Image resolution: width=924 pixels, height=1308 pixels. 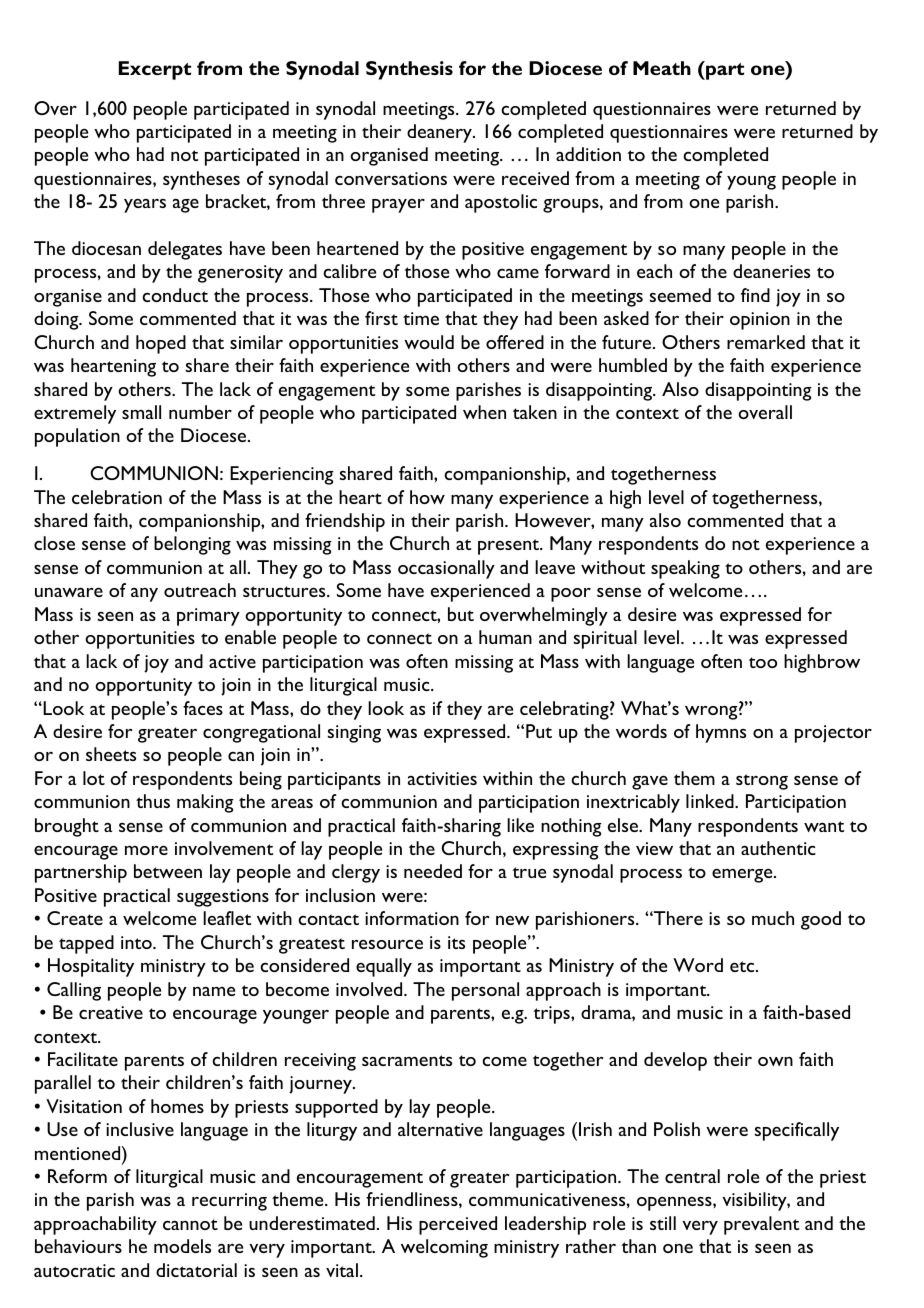 What do you see at coordinates (743, 966) in the document?
I see `etc` at bounding box center [743, 966].
